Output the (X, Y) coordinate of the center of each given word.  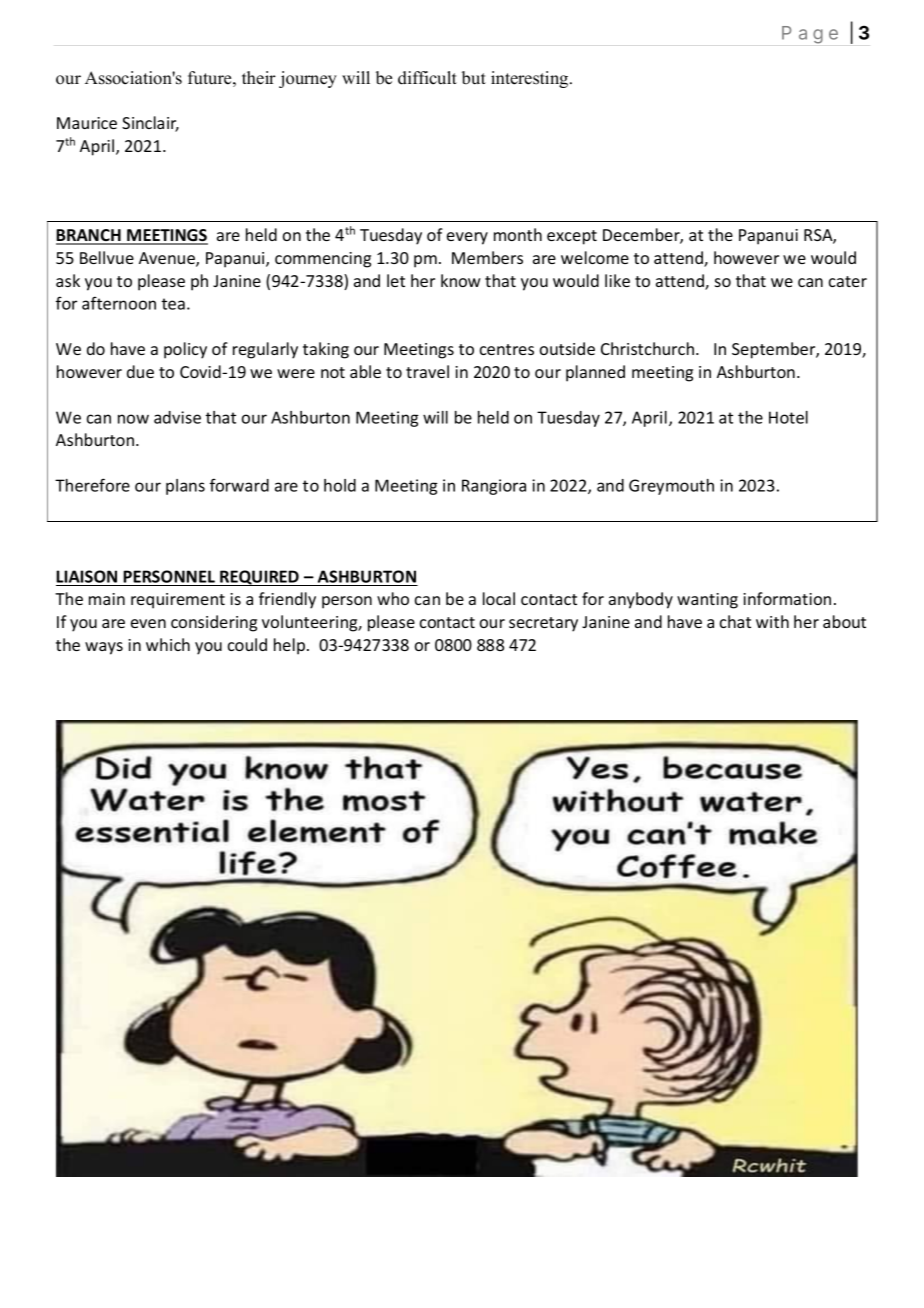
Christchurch (649, 348)
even (148, 623)
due (140, 371)
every (467, 238)
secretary (543, 624)
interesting (531, 79)
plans (185, 487)
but (474, 78)
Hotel (788, 417)
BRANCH (89, 236)
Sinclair (150, 124)
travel (427, 371)
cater (848, 281)
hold (340, 485)
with (772, 621)
